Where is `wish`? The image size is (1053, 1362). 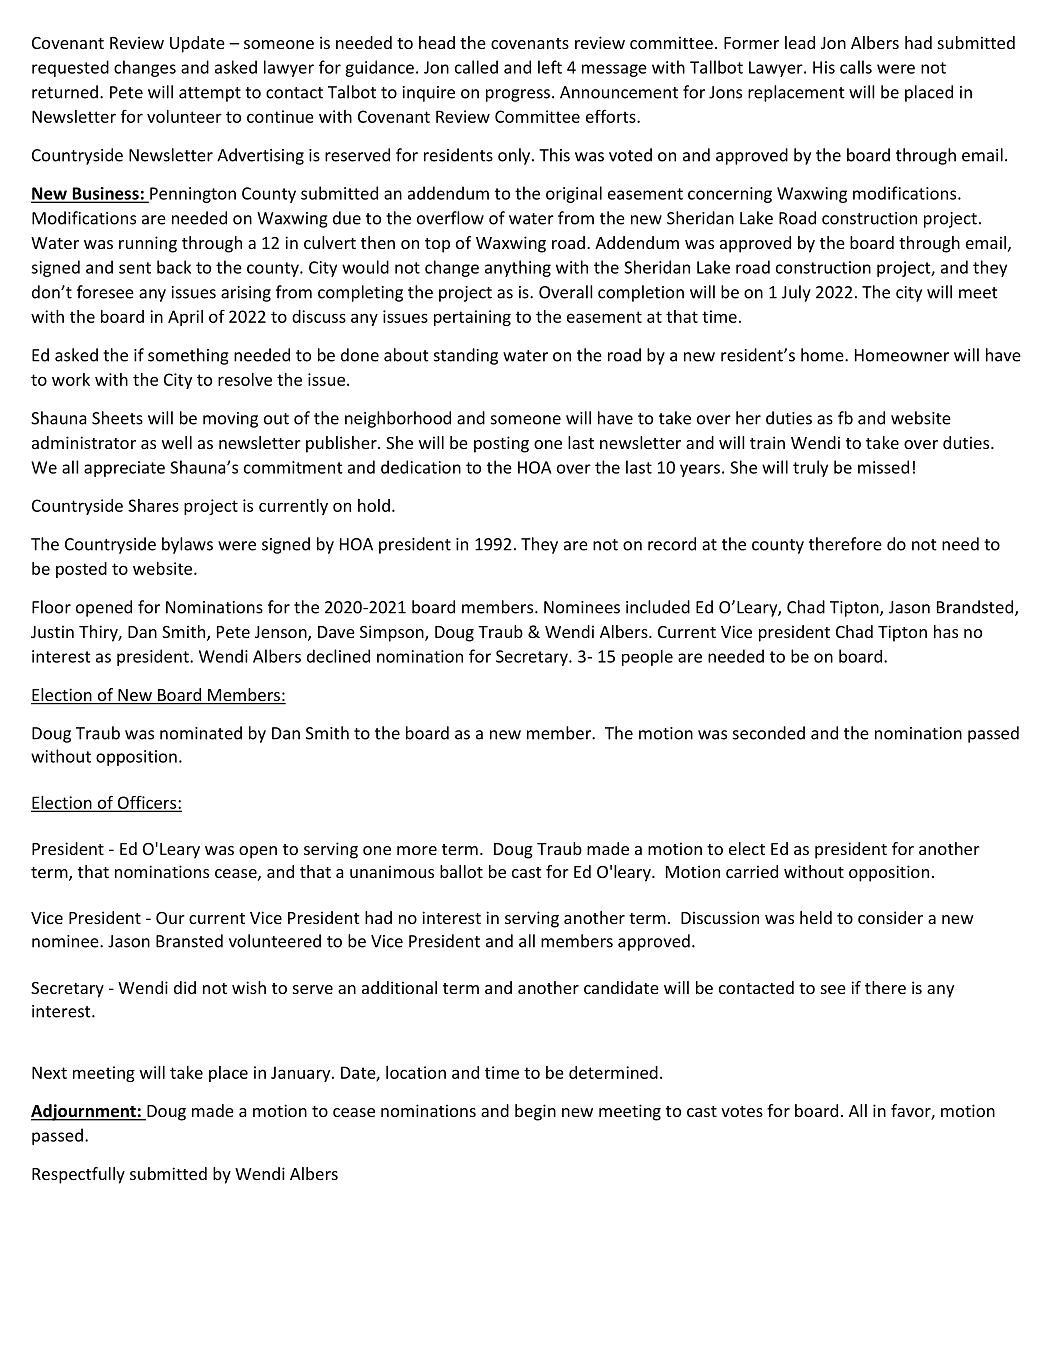
wish is located at coordinates (249, 987).
